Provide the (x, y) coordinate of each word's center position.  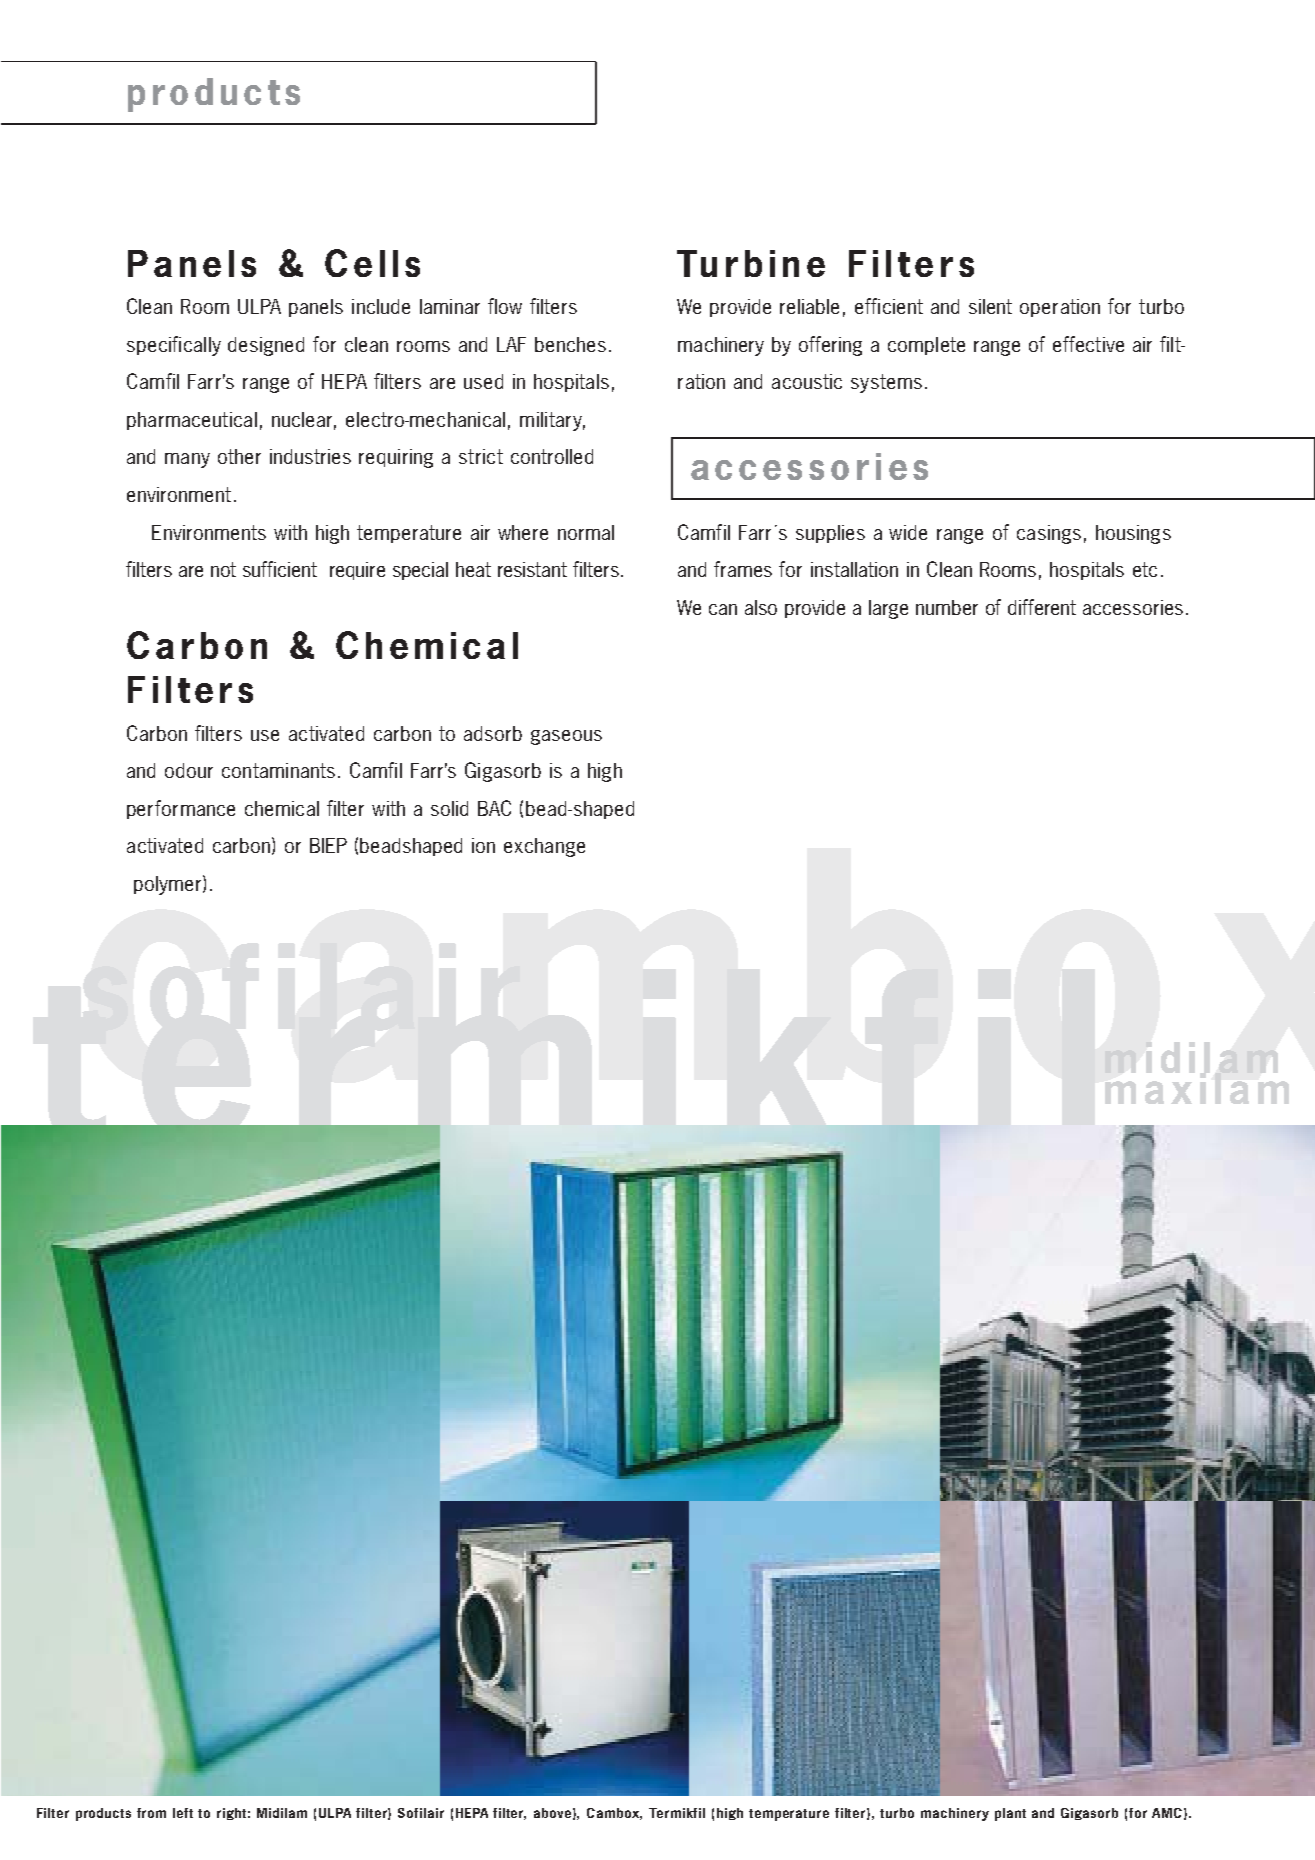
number (947, 607)
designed (266, 346)
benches (570, 344)
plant (1010, 1814)
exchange (544, 847)
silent (990, 306)
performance (181, 809)
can (723, 609)
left (183, 1813)
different (1042, 607)
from (151, 1813)
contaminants (278, 770)
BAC (494, 808)
